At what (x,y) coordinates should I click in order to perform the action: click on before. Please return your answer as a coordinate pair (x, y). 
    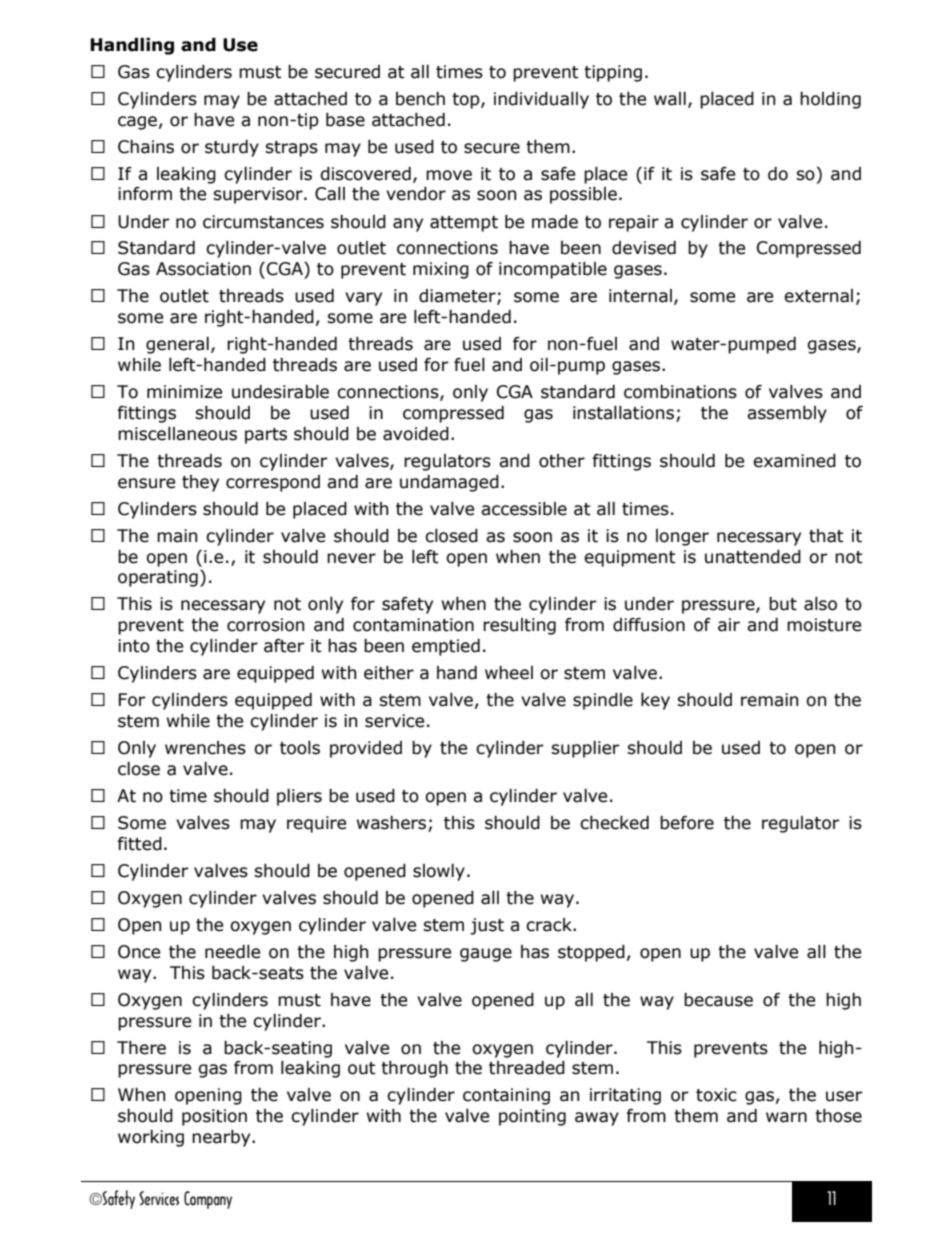
    Looking at the image, I should click on (687, 823).
